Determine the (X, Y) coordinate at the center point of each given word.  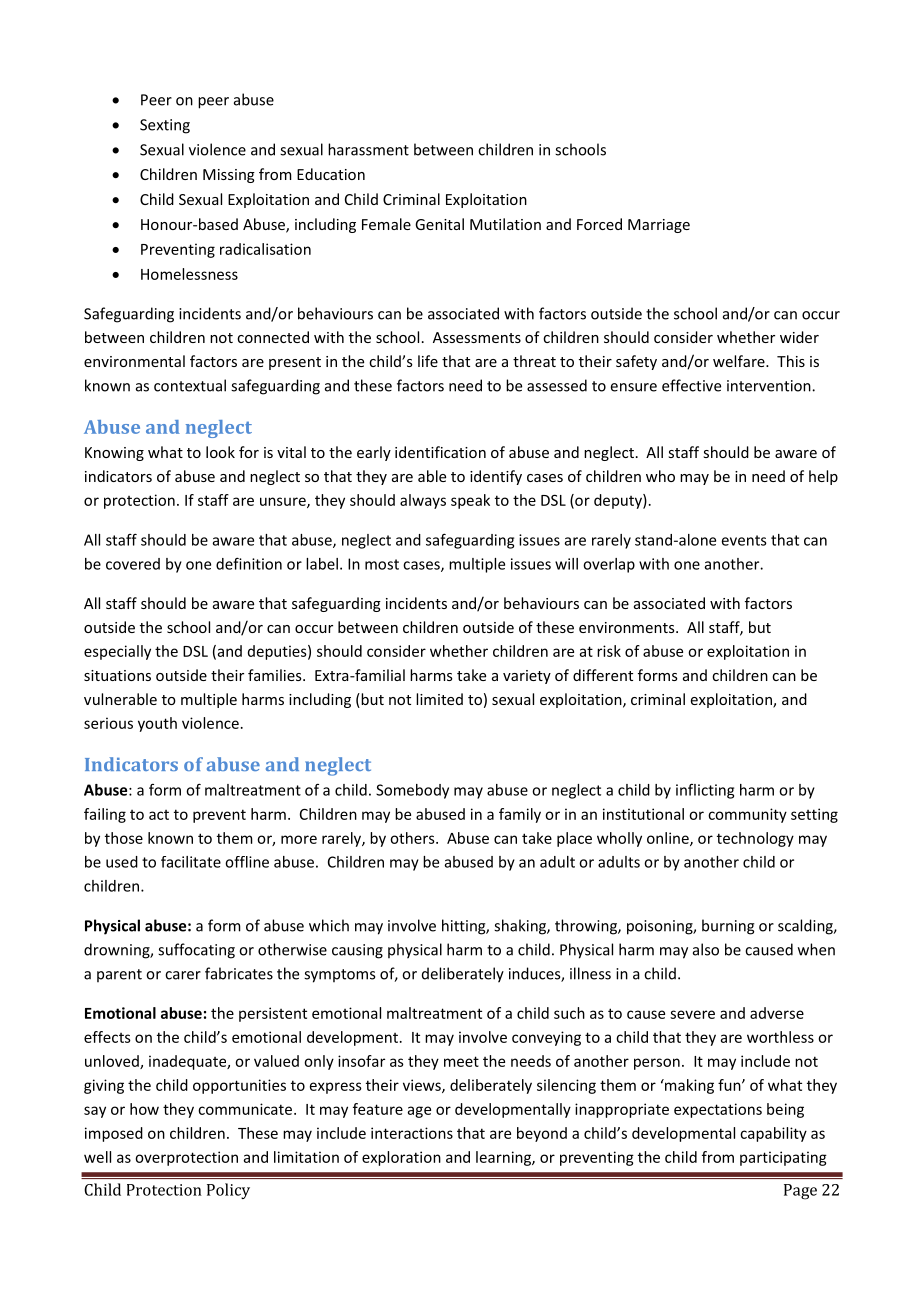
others (413, 838)
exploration (401, 1158)
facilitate (191, 862)
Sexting (165, 126)
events (744, 540)
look (220, 452)
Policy (228, 1191)
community (747, 815)
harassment (368, 149)
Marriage (659, 226)
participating (783, 1158)
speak (470, 501)
